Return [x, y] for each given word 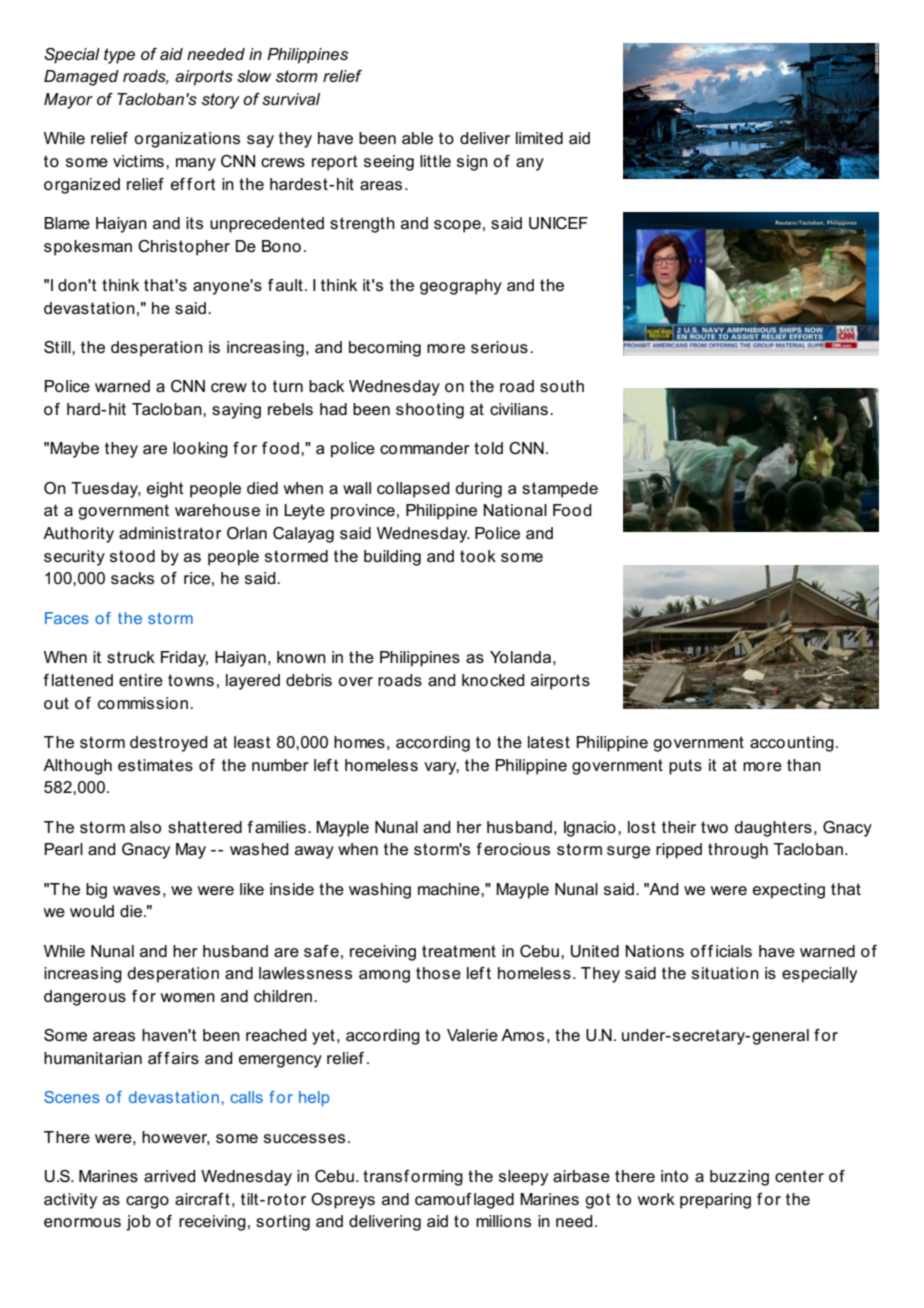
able [417, 138]
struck [131, 657]
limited [539, 138]
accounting [792, 744]
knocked [493, 680]
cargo [147, 1202]
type [119, 56]
